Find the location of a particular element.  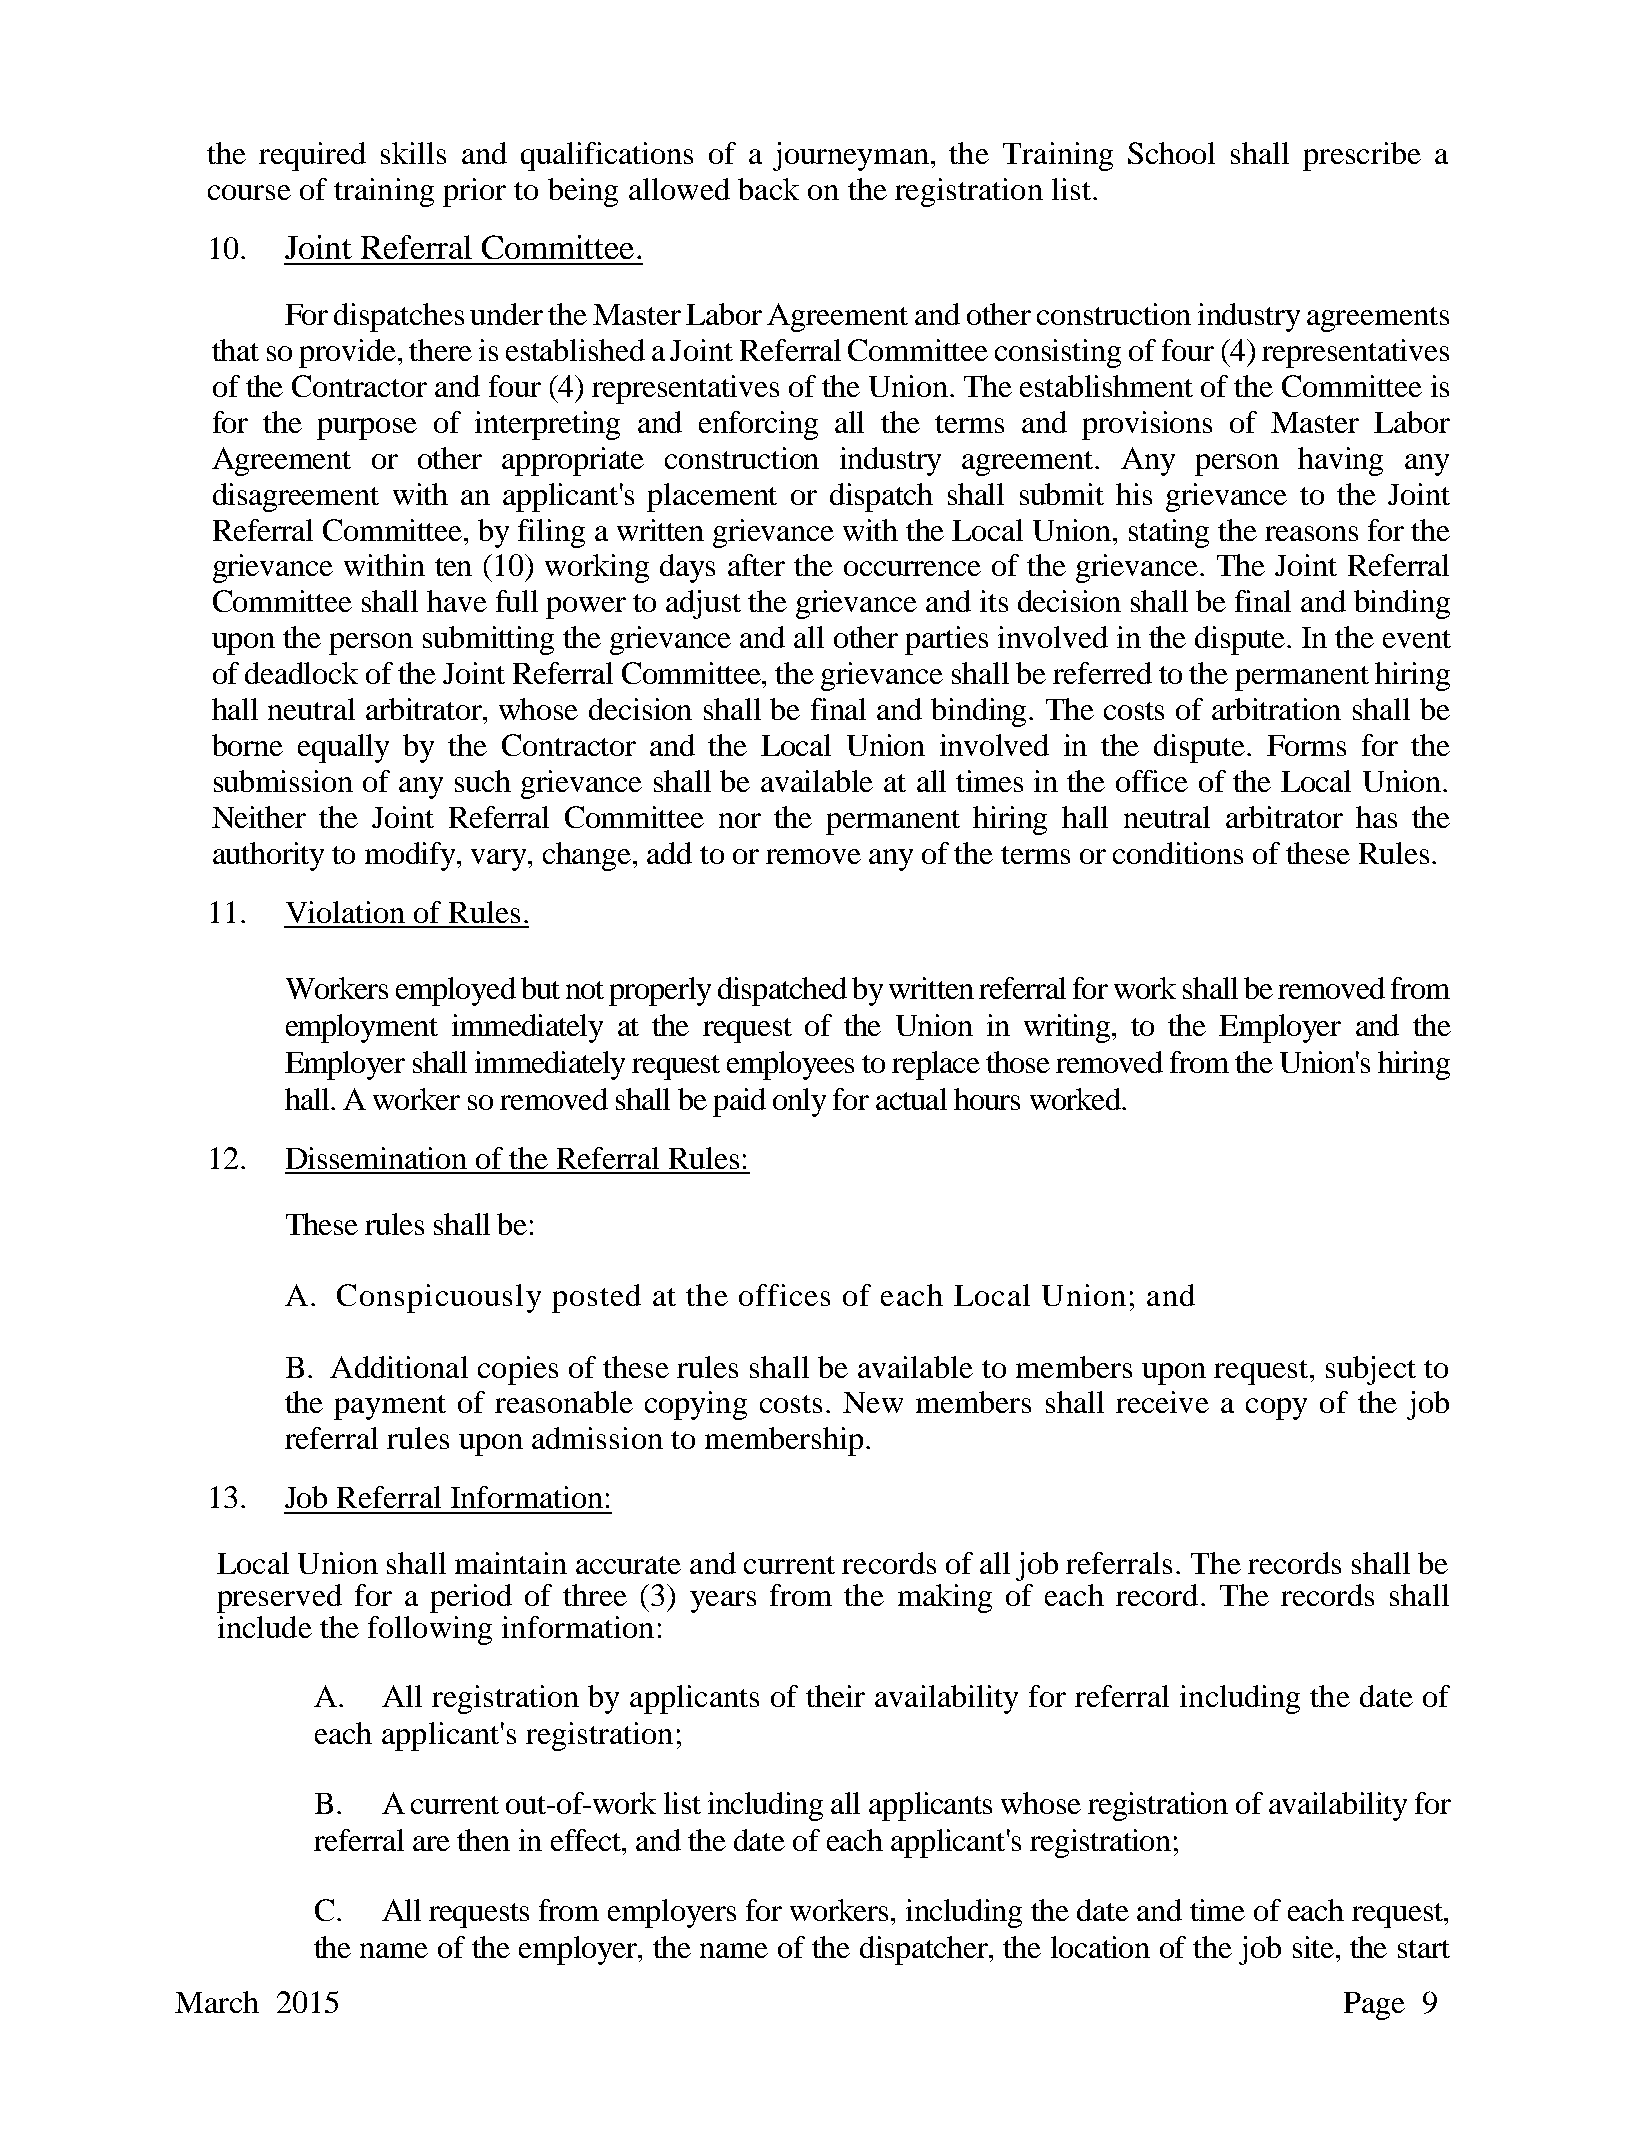

required is located at coordinates (312, 156).
